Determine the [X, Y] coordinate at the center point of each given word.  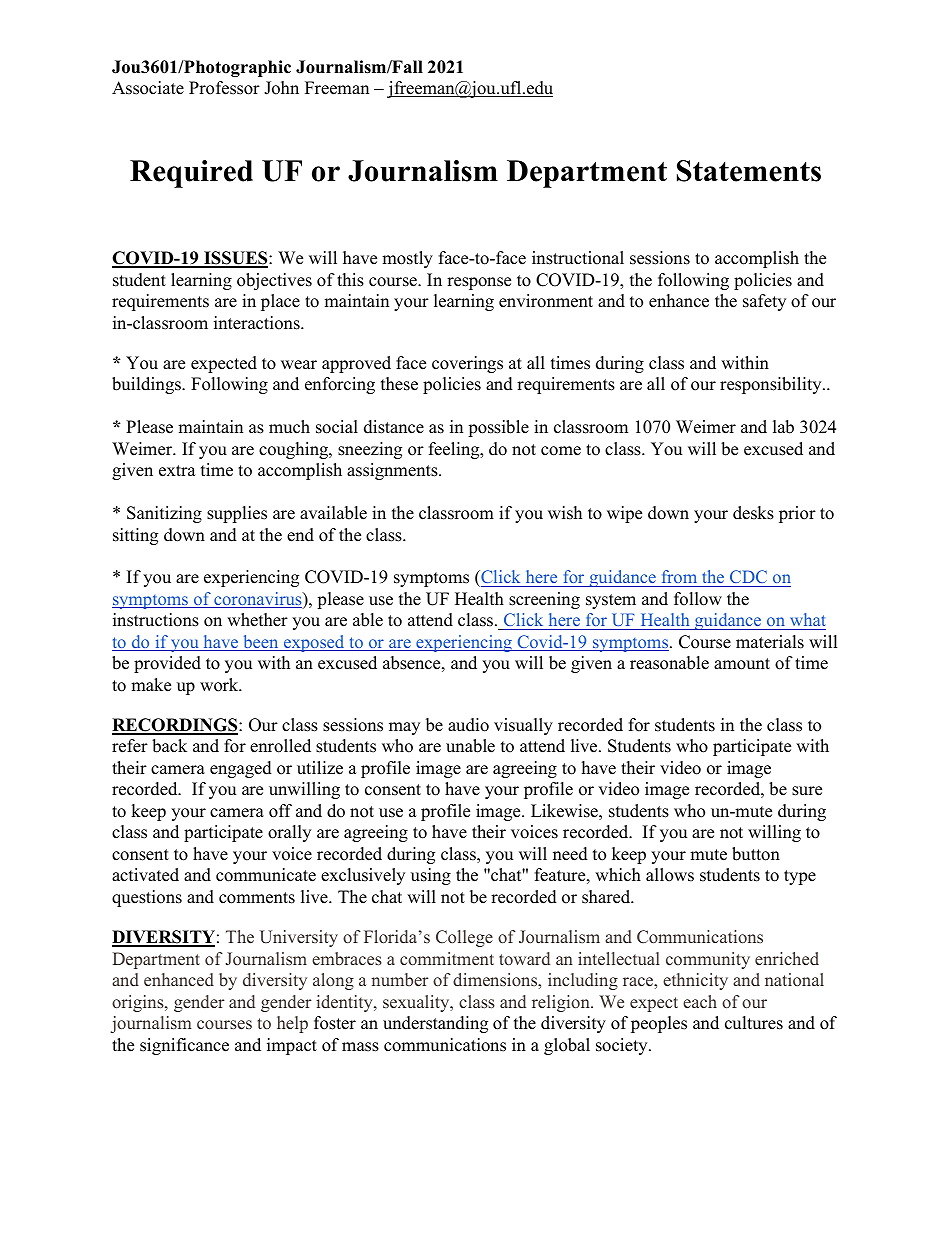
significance [184, 1046]
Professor [224, 88]
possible [498, 428]
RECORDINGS [176, 726]
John [281, 88]
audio [468, 725]
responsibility [772, 385]
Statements [749, 171]
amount [742, 664]
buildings [147, 385]
